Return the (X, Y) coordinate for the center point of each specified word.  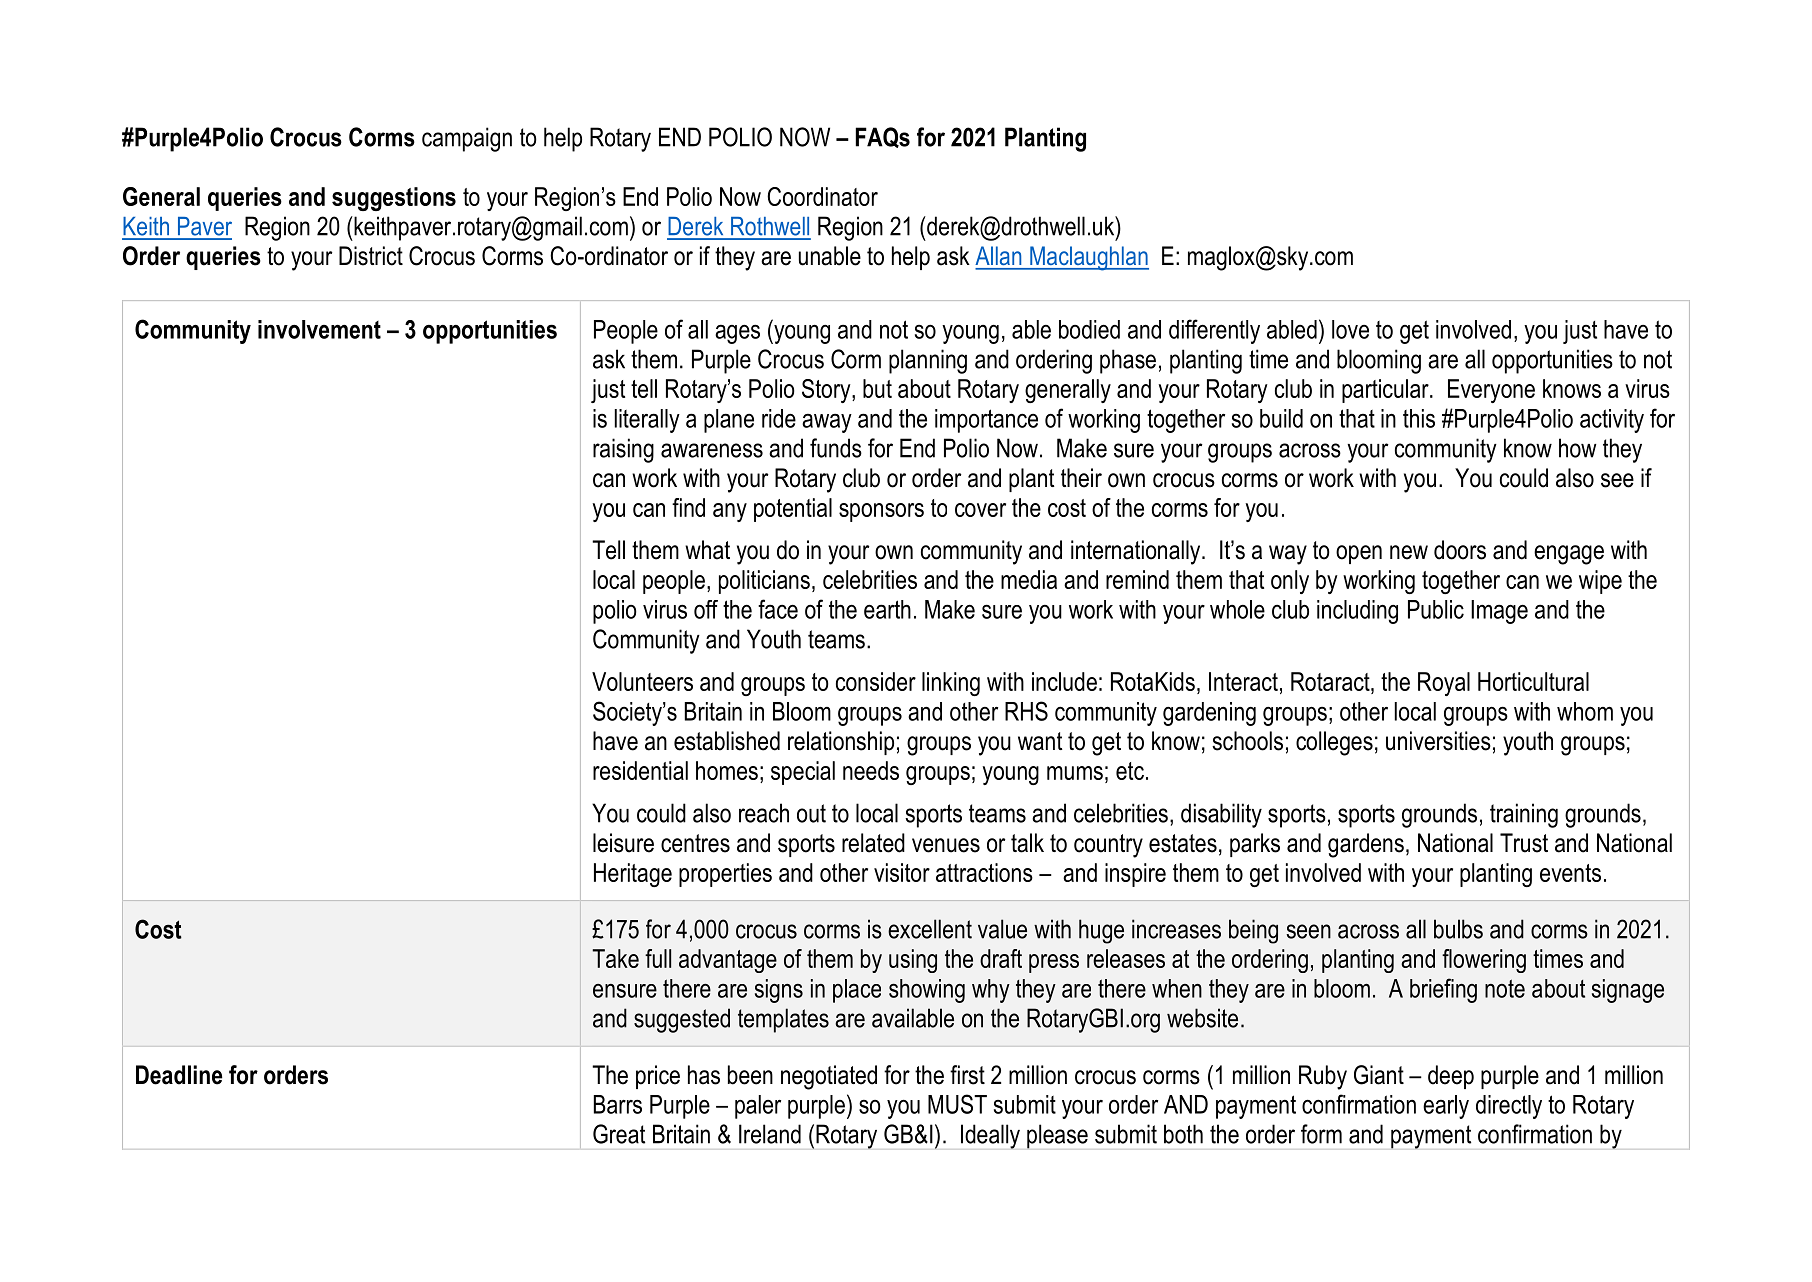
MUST (957, 1104)
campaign (467, 139)
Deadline (179, 1075)
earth (887, 609)
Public (1436, 609)
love (1350, 329)
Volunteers (642, 681)
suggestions (394, 199)
